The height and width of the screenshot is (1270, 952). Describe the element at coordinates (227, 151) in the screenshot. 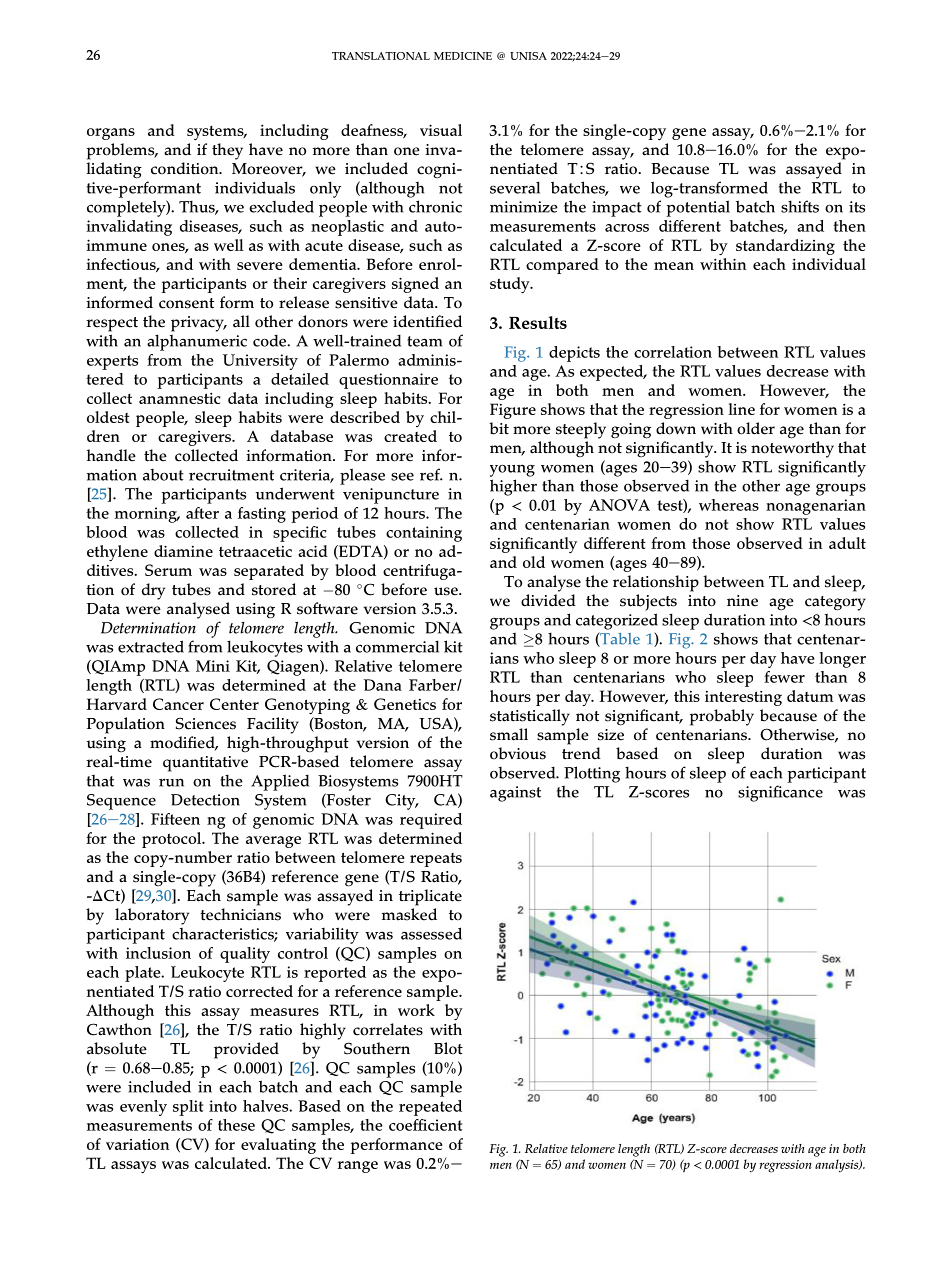

I see `they` at that location.
